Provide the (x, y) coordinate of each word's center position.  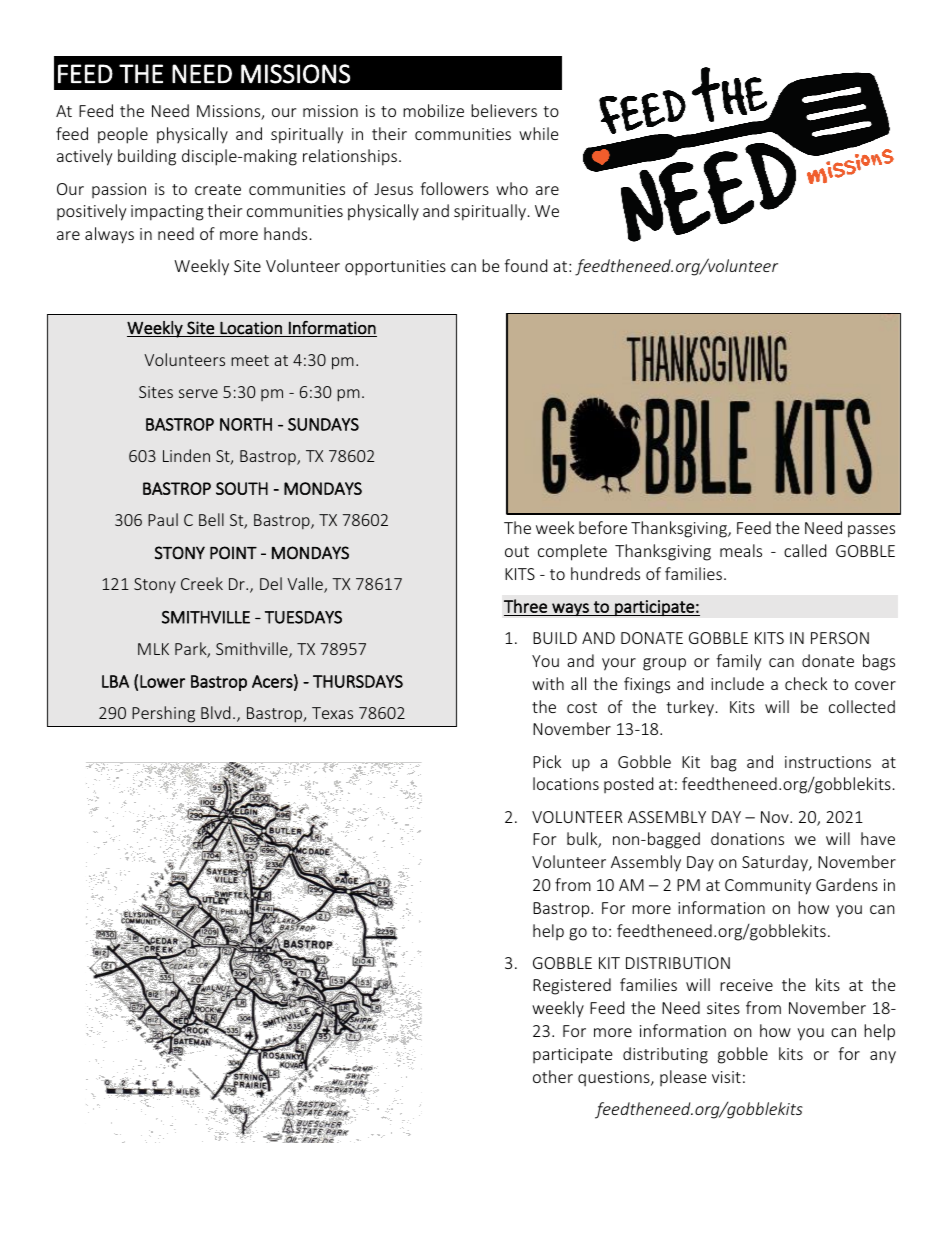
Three (525, 606)
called (805, 550)
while (538, 133)
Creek (202, 583)
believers (504, 110)
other (553, 1076)
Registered (572, 986)
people (123, 135)
